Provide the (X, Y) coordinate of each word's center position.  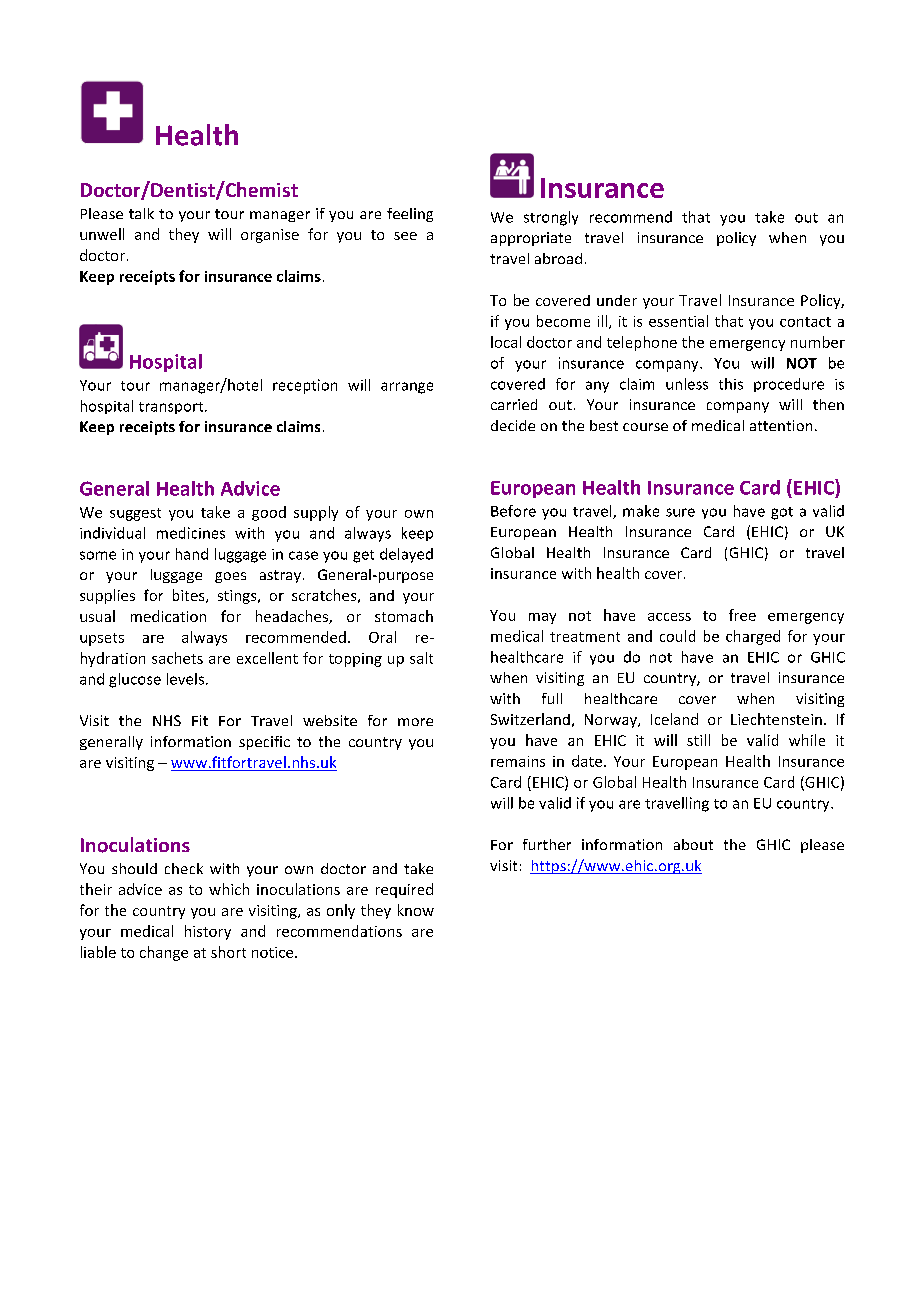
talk (141, 213)
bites (190, 596)
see (405, 236)
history (208, 932)
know (416, 910)
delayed (406, 555)
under (617, 300)
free (742, 615)
